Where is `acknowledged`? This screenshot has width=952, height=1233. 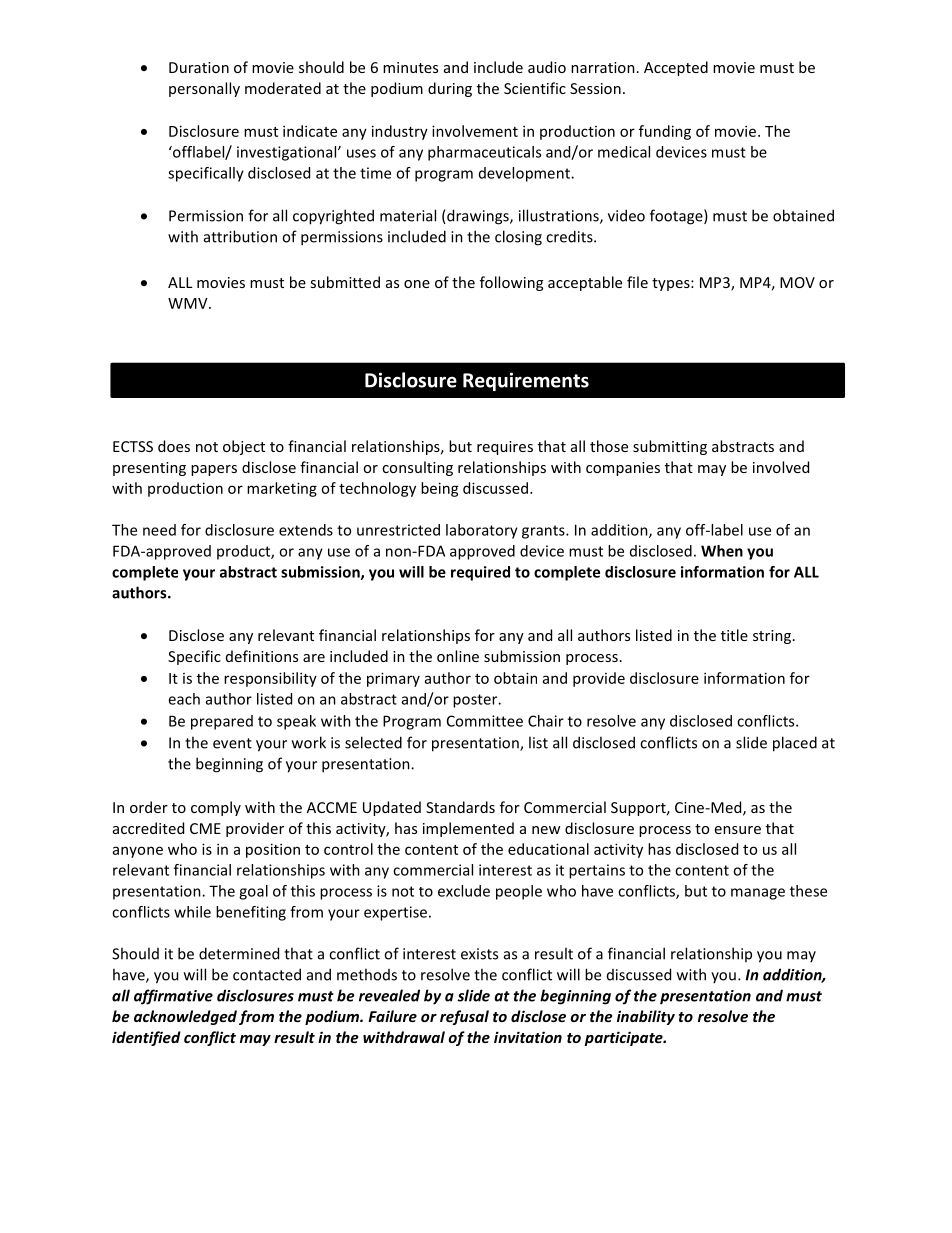
acknowledged is located at coordinates (185, 1017).
